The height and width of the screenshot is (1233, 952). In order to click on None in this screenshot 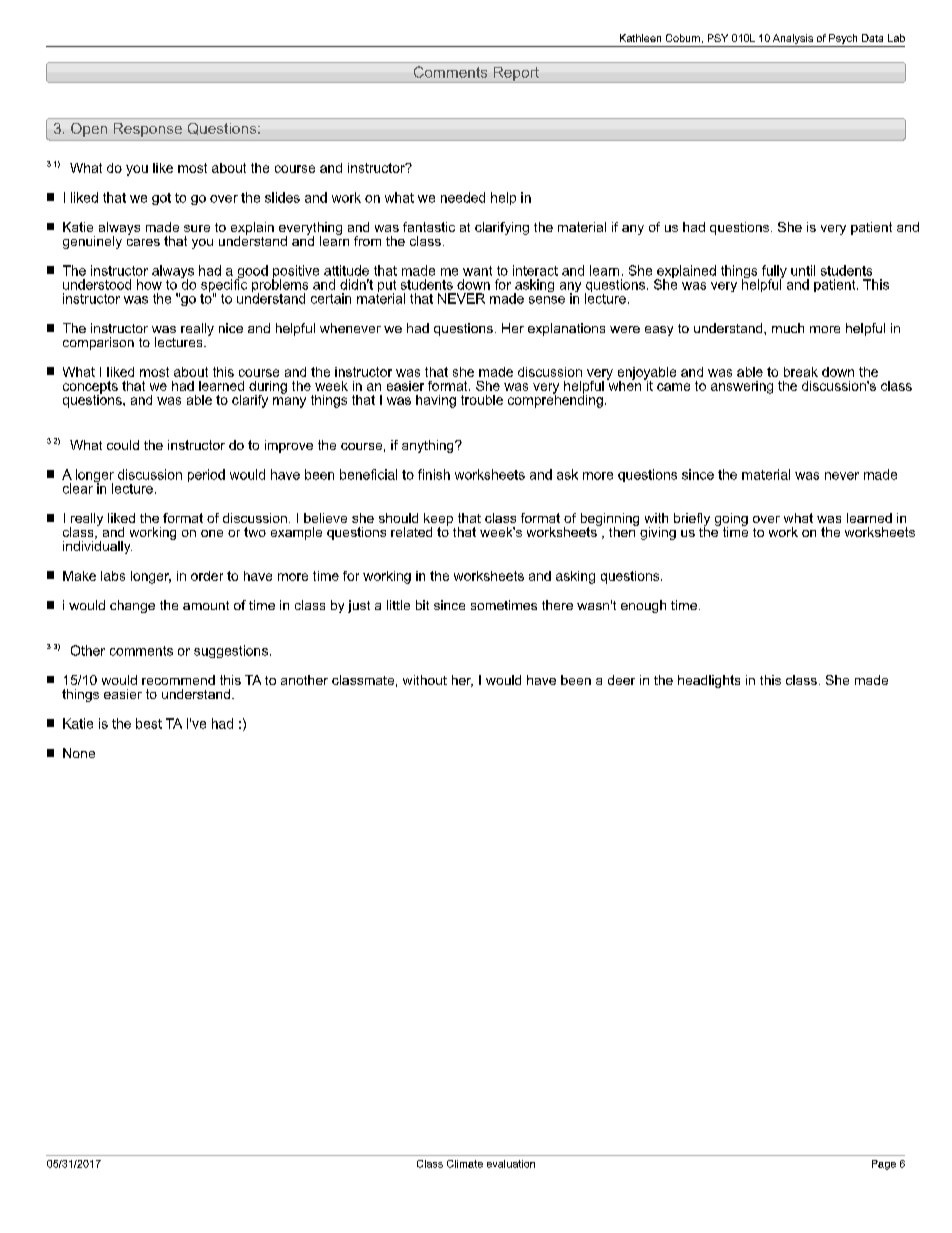, I will do `click(79, 753)`.
